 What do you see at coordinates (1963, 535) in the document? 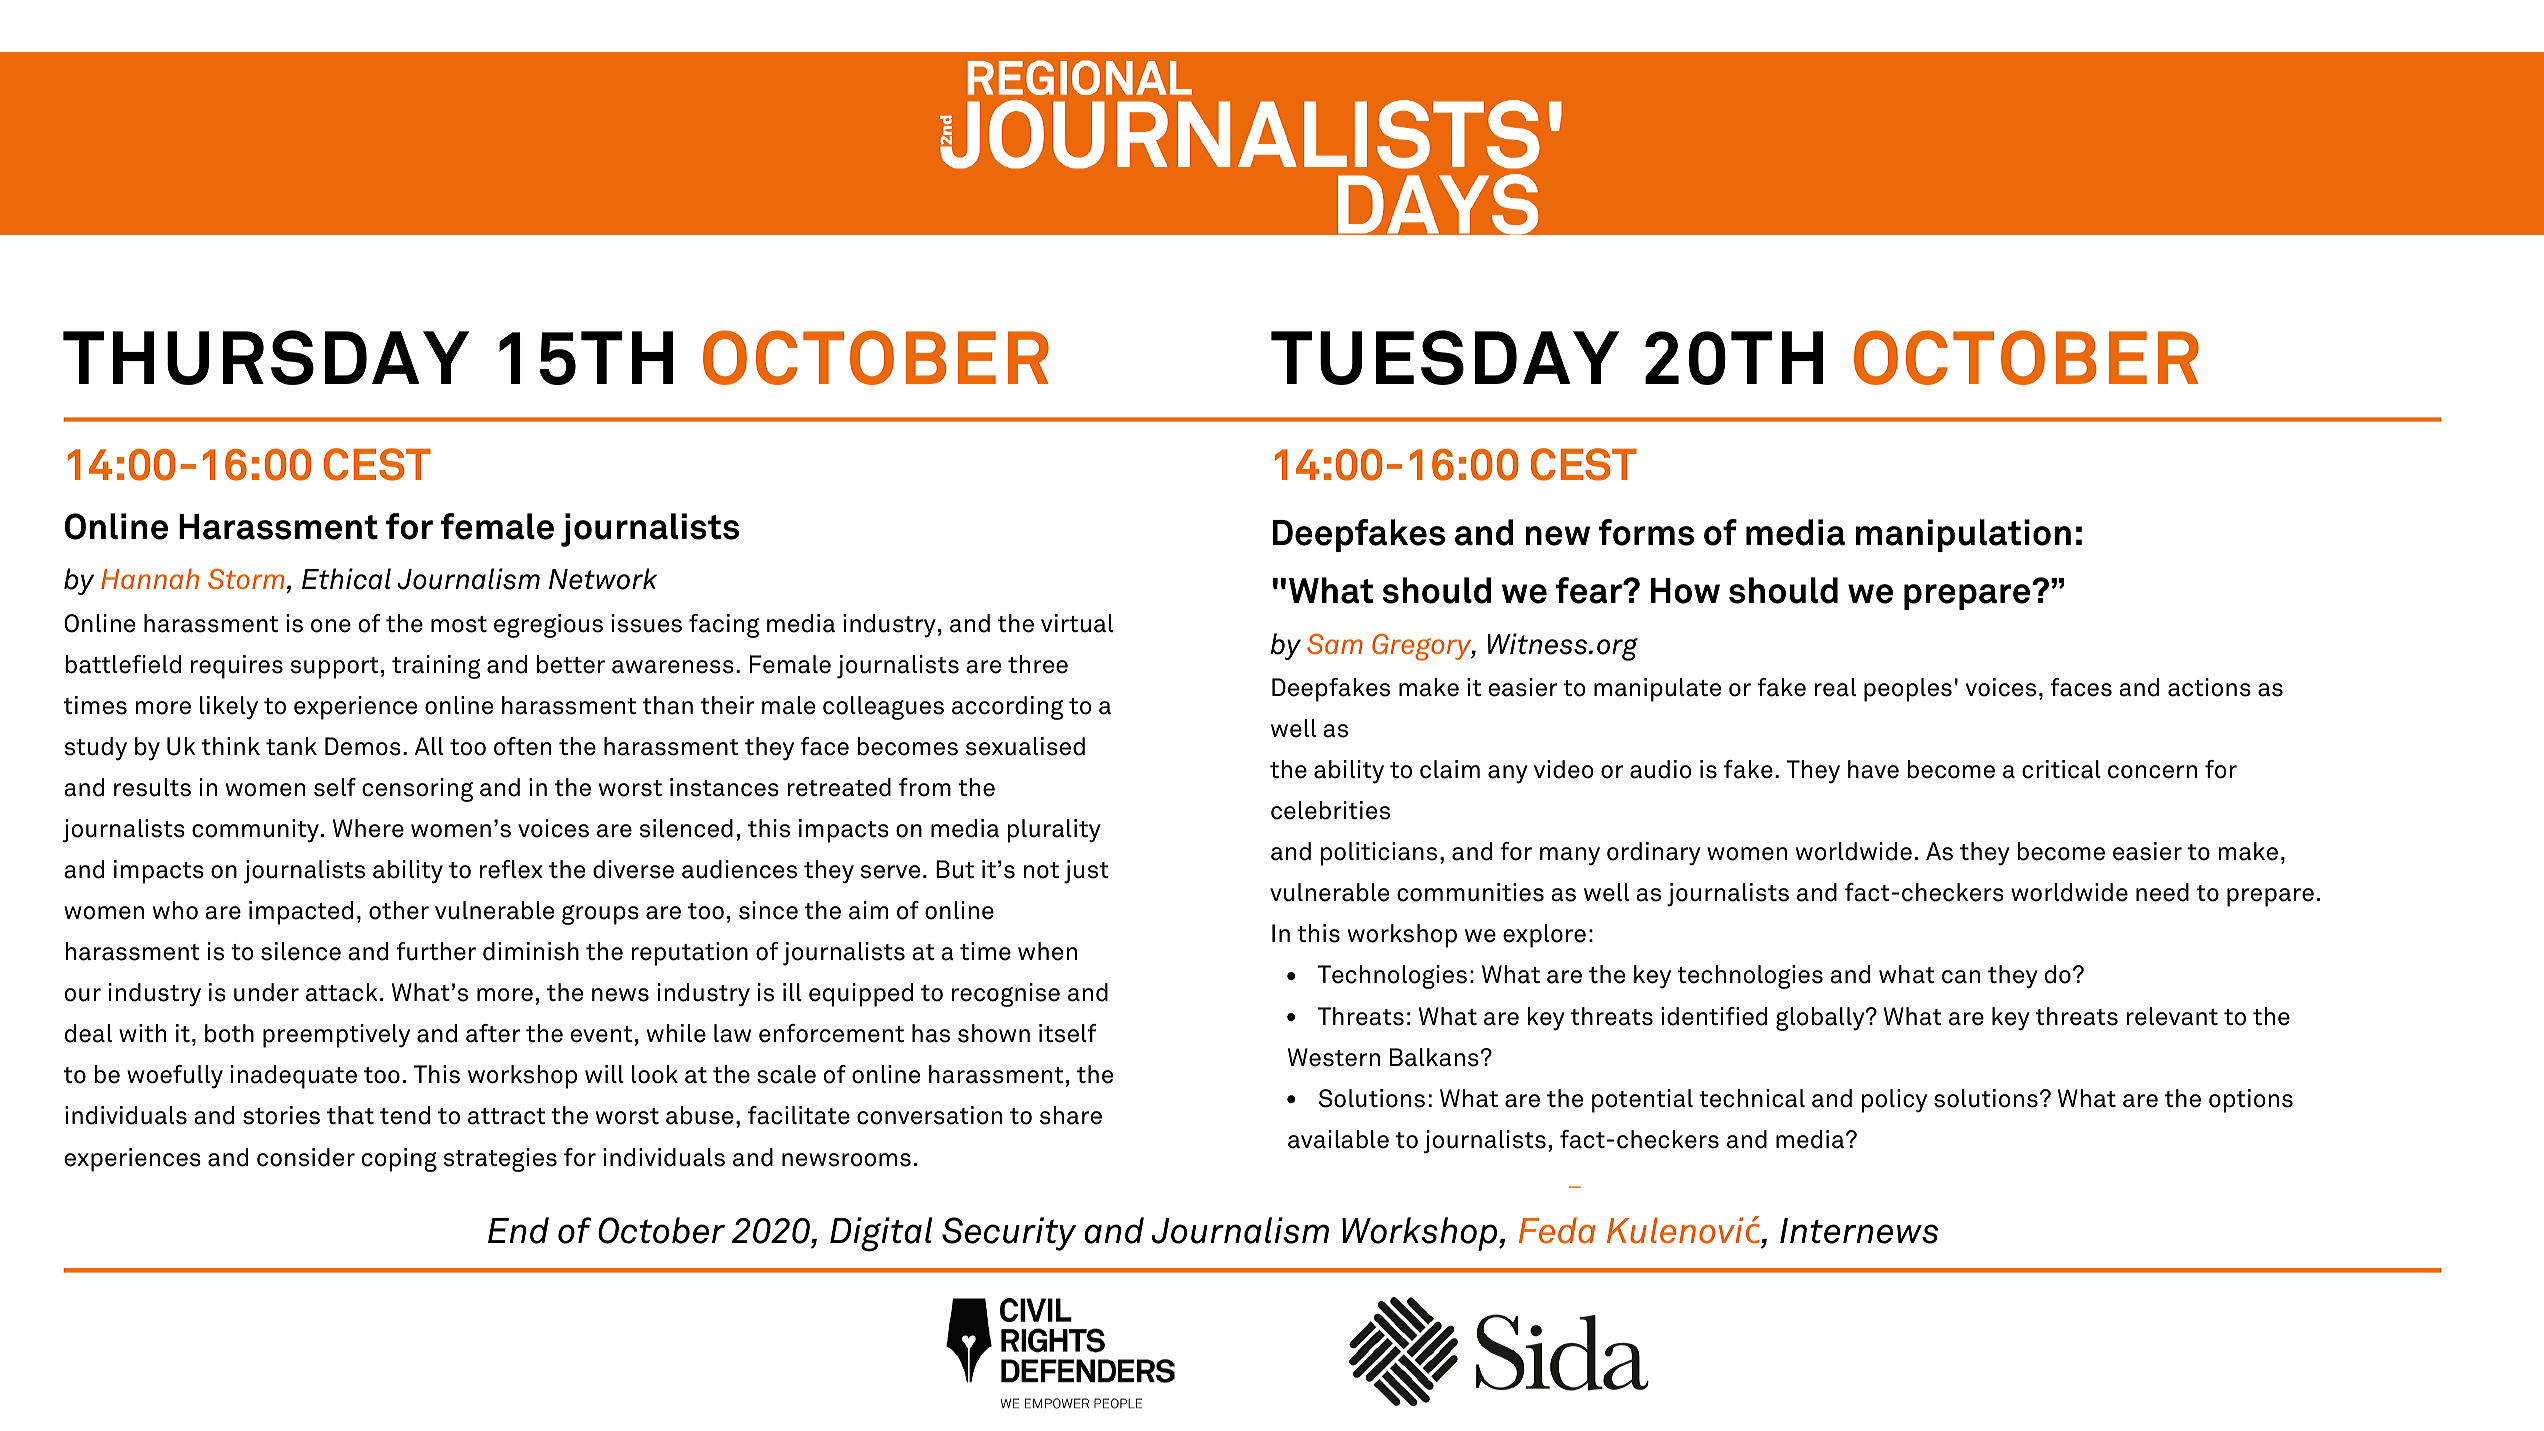
I see `manipulation` at bounding box center [1963, 535].
